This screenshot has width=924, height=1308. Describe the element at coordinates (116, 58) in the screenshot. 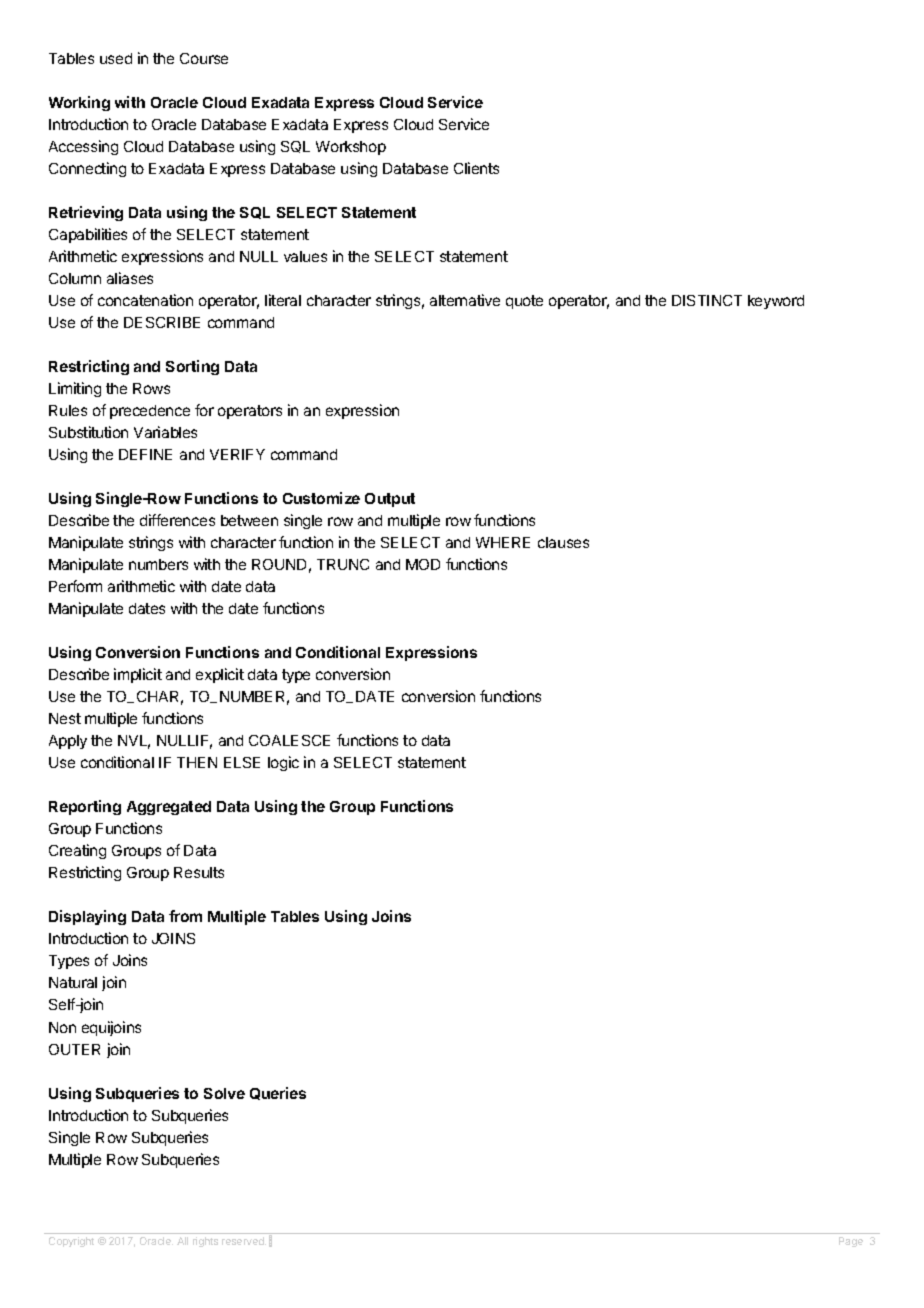

I see `used` at that location.
